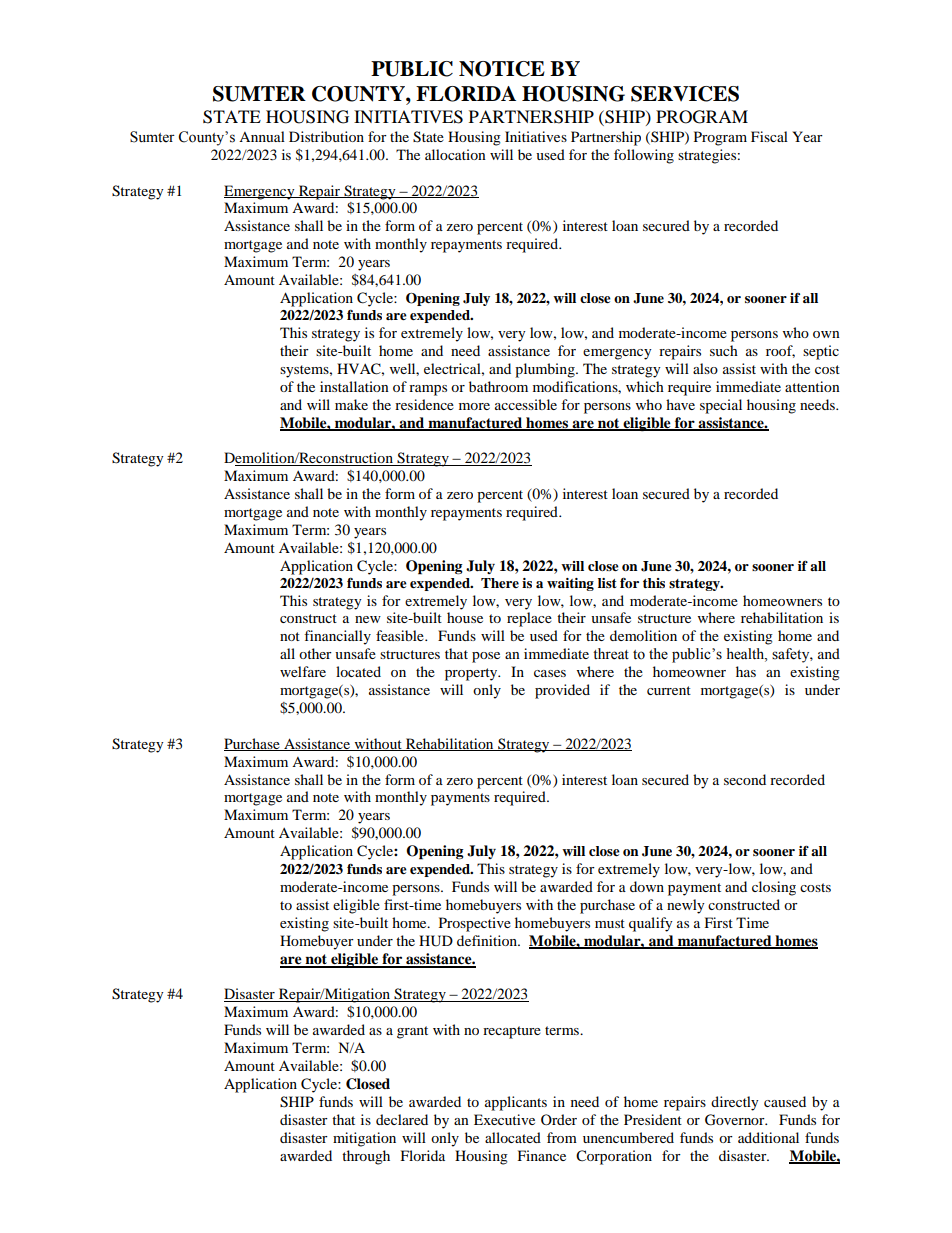 The height and width of the image is (1233, 952). Describe the element at coordinates (502, 69) in the image. I see `NOTICE` at that location.
